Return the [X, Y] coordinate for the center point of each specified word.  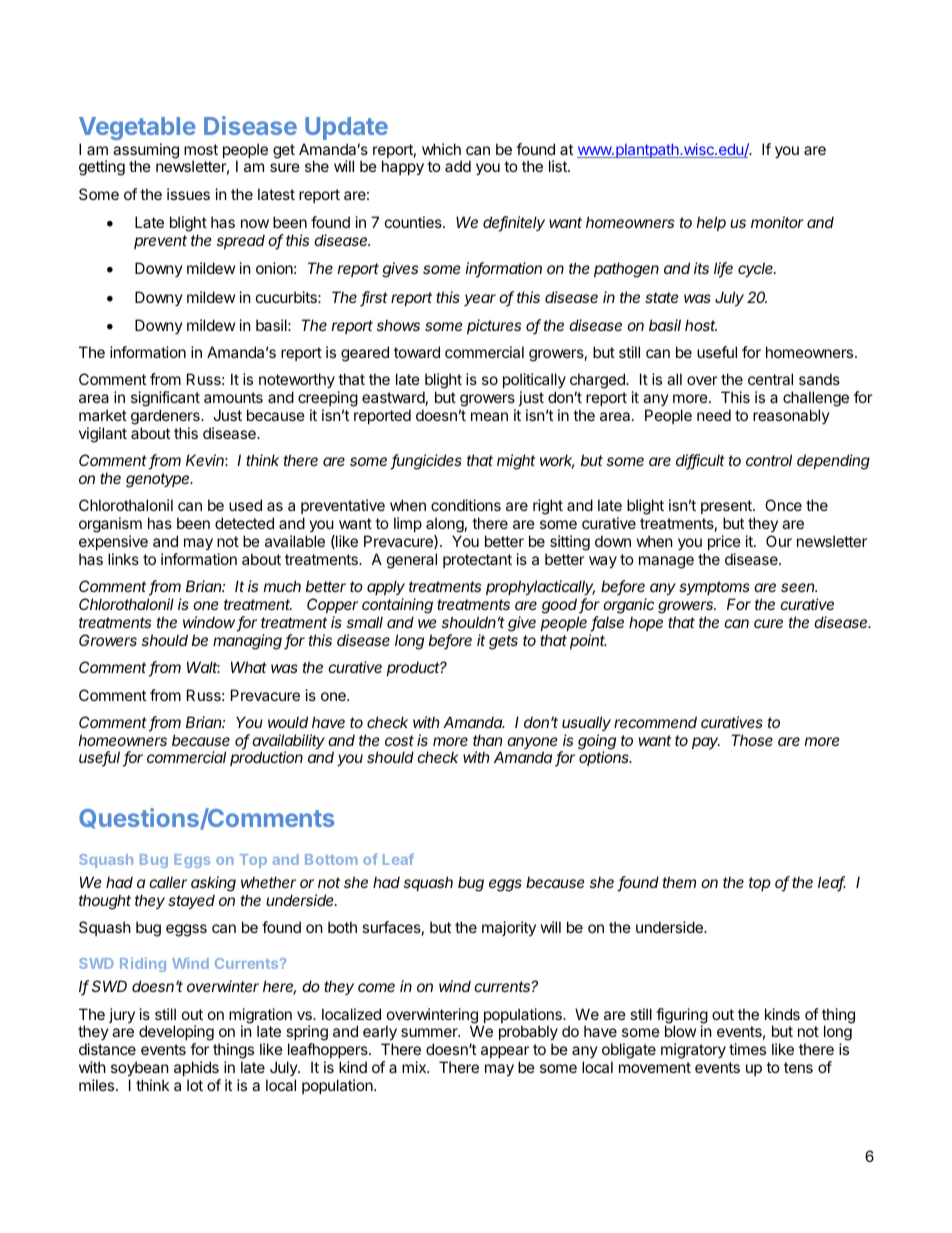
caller [168, 882]
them [679, 882]
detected [244, 523]
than [487, 740]
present [727, 509]
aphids [196, 1068]
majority [509, 928]
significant [165, 400]
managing [249, 642]
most [201, 149]
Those [752, 740]
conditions [466, 505]
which [441, 149]
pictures [494, 326]
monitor [777, 222]
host [701, 325]
